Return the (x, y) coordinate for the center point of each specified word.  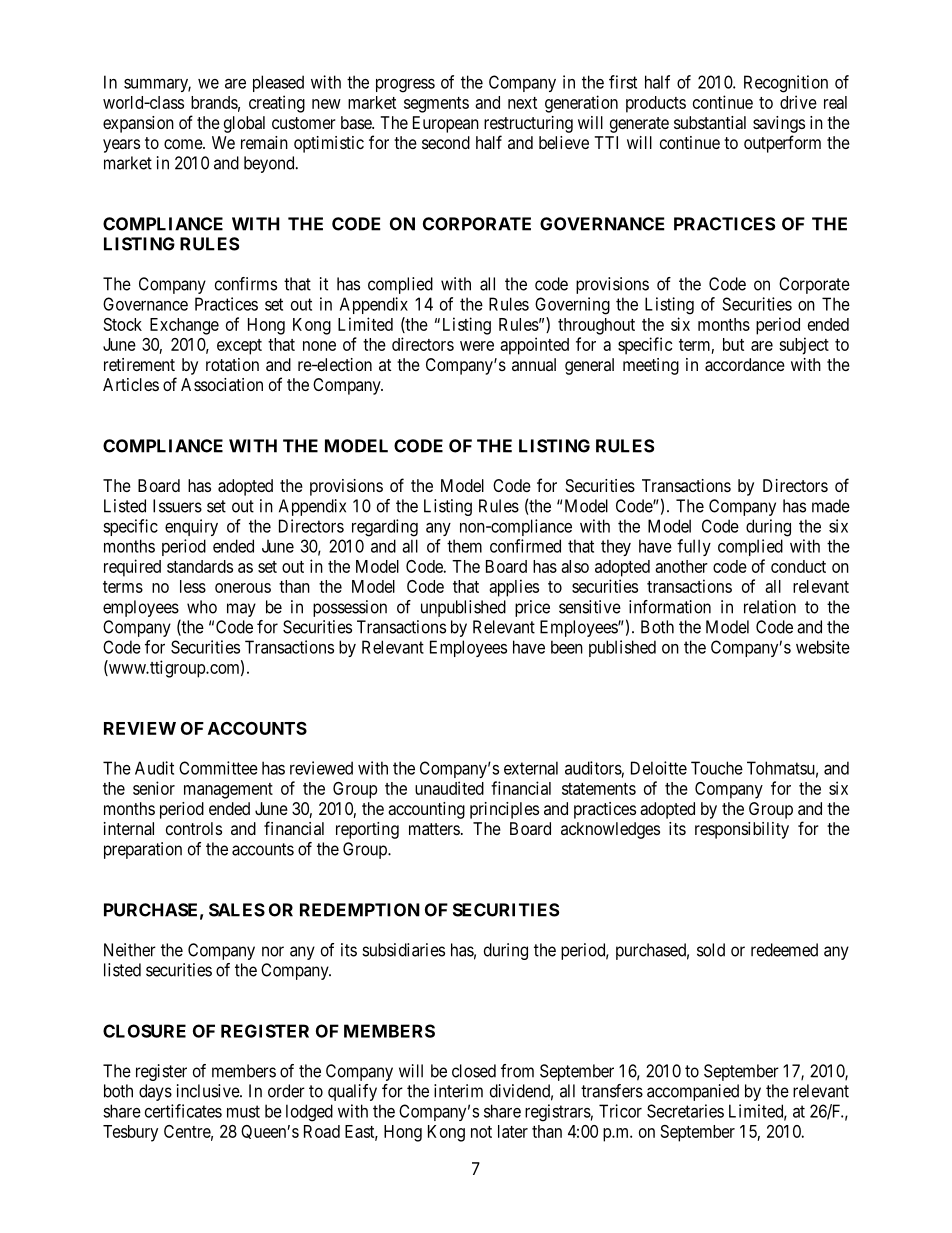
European (446, 124)
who (202, 607)
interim (458, 1091)
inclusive (209, 1091)
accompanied (693, 1092)
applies (514, 588)
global (244, 124)
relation (770, 607)
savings (779, 124)
